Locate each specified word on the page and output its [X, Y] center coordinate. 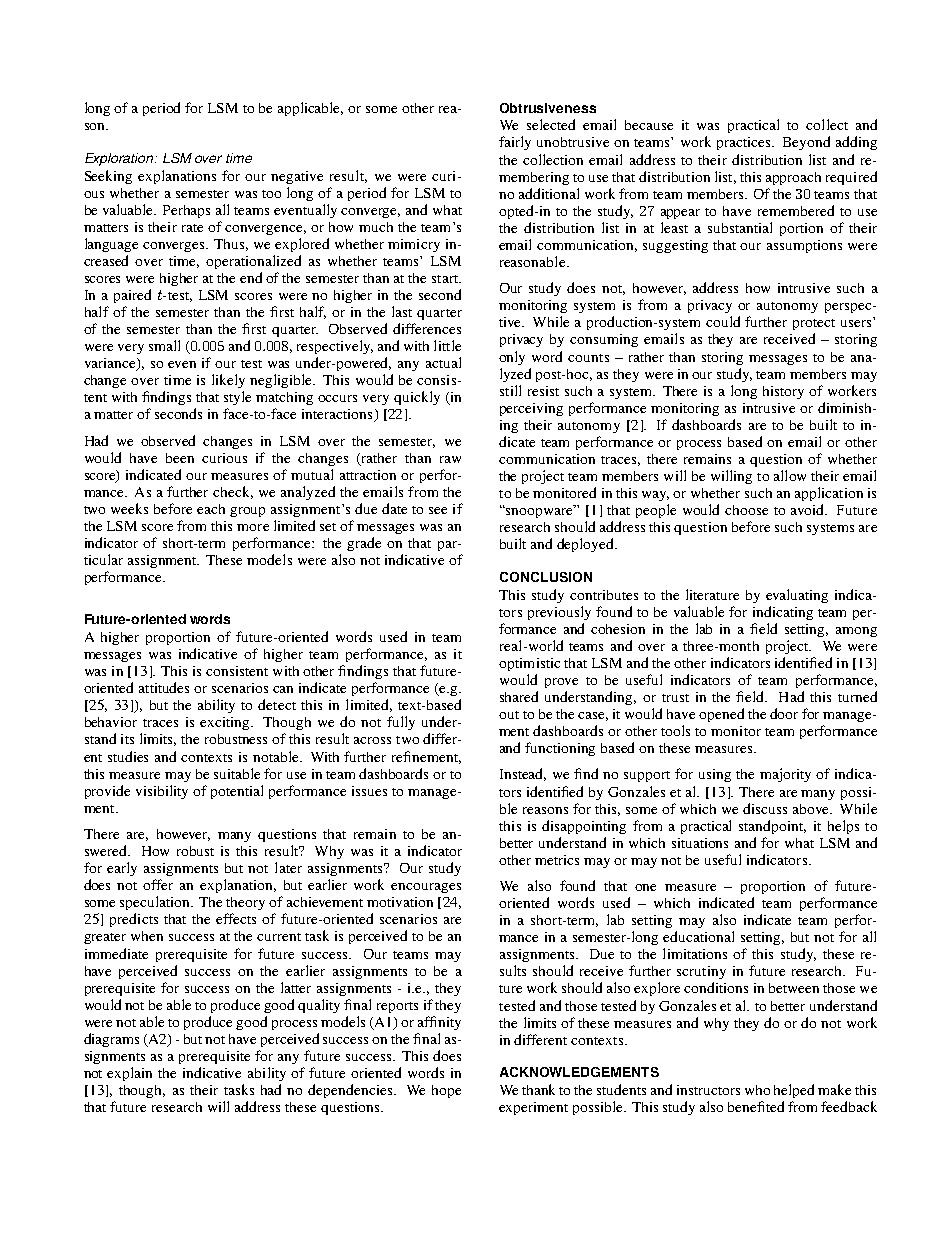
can [283, 689]
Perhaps [186, 211]
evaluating [797, 596]
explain [129, 1074]
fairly [515, 143]
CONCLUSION [546, 577]
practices [745, 143]
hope [446, 1091]
